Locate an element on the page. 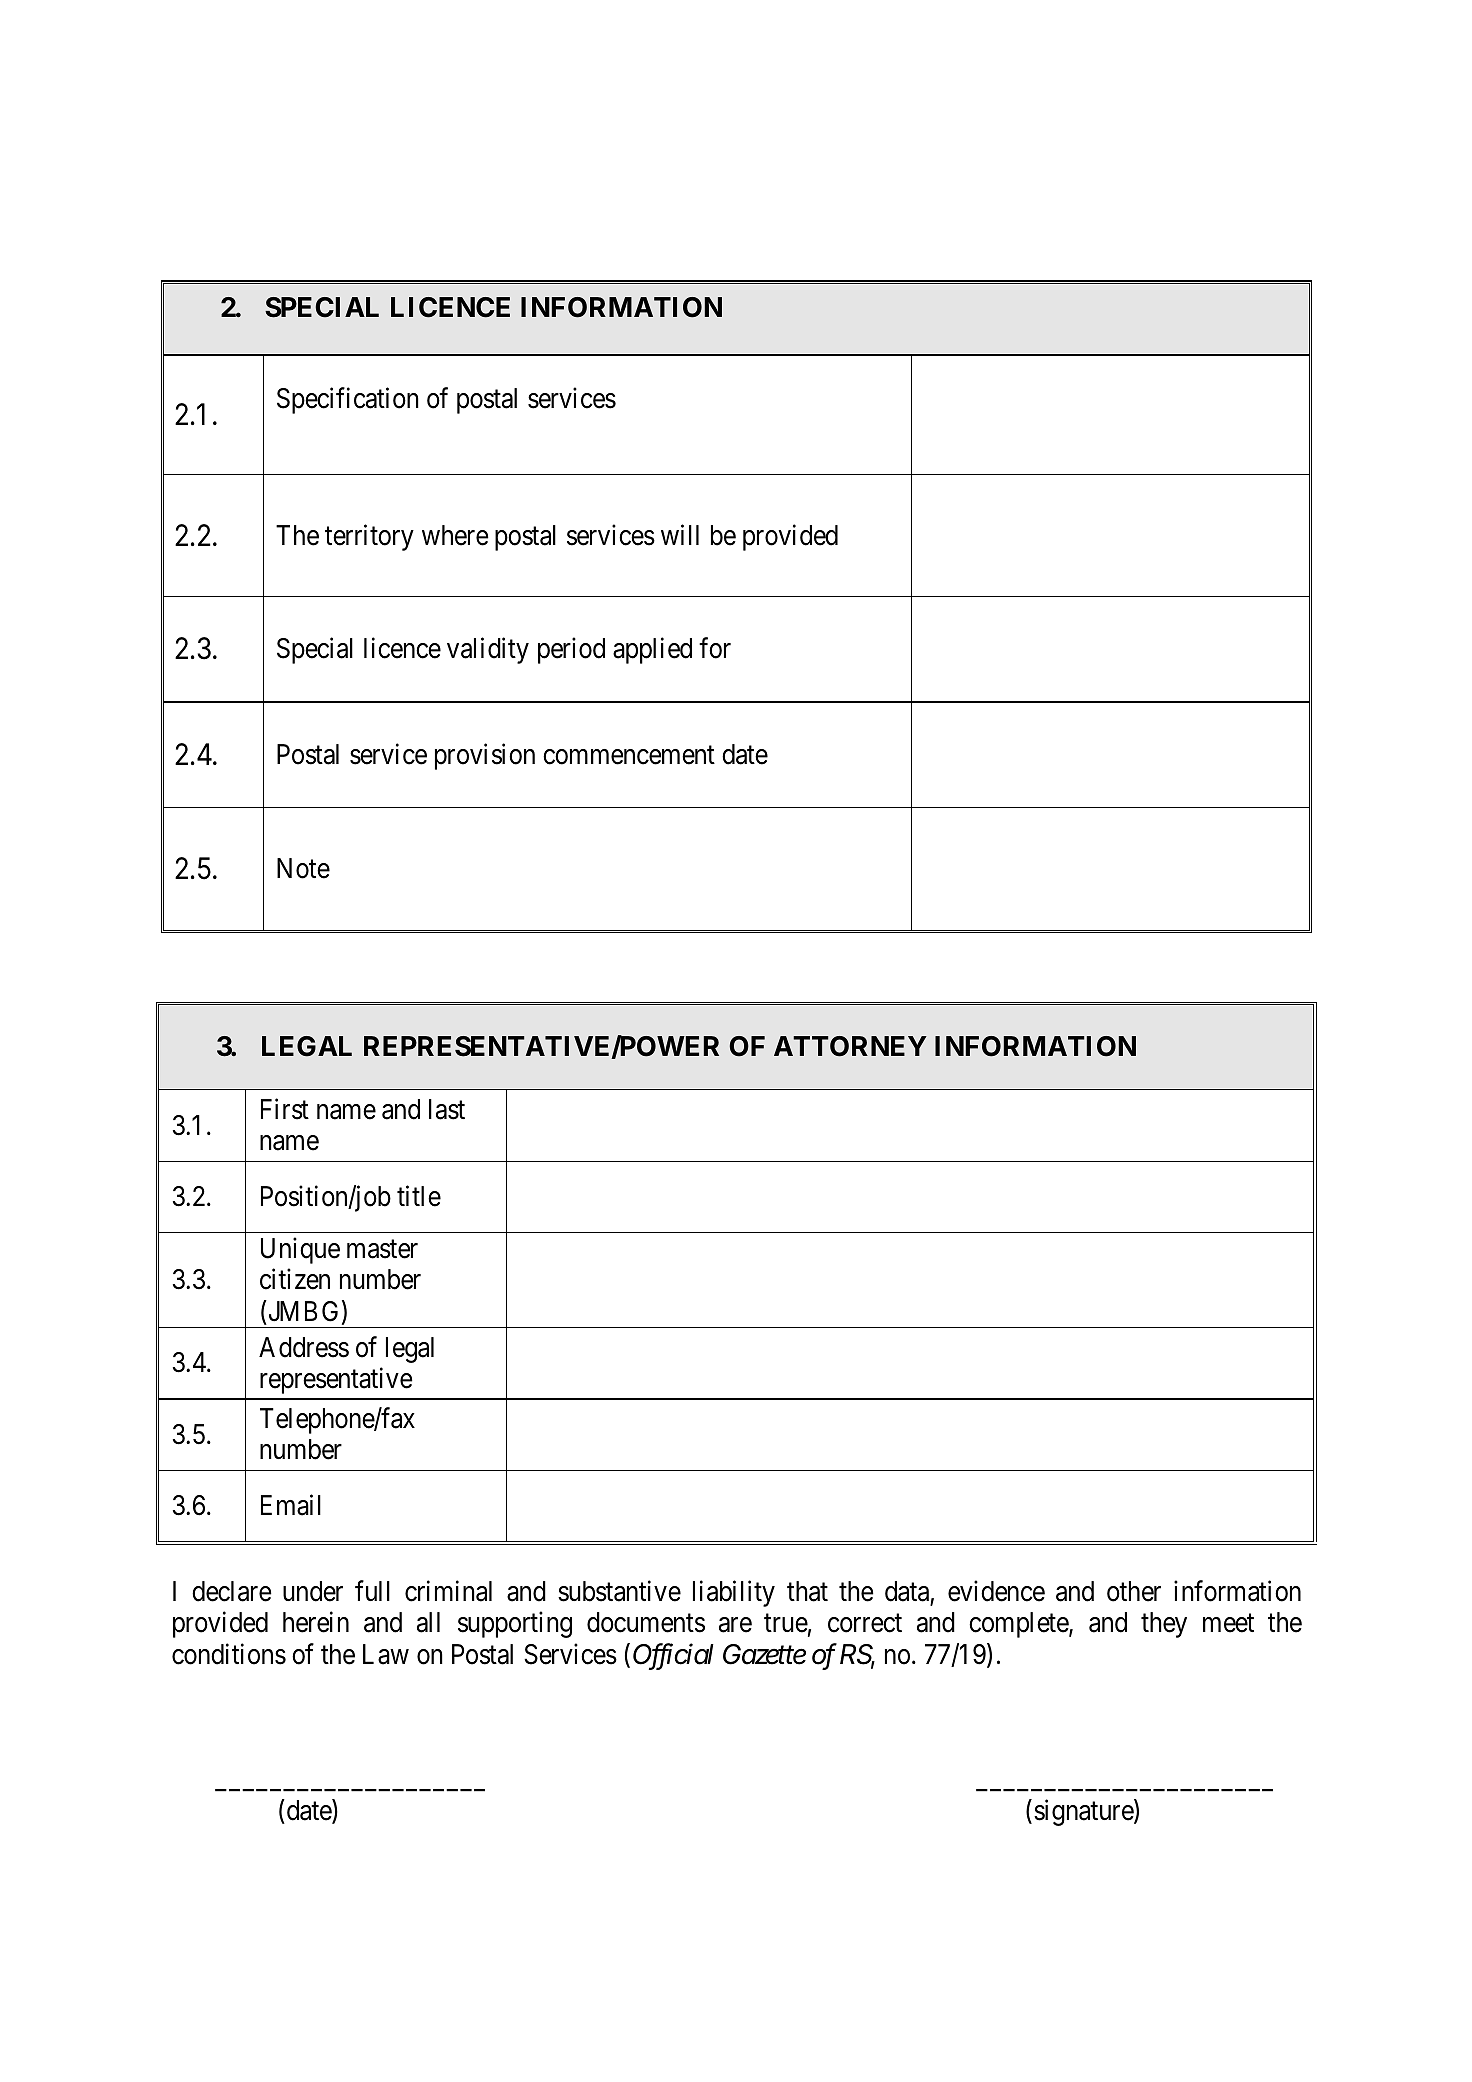 Image resolution: width=1472 pixels, height=2082 pixels. title is located at coordinates (419, 1196).
